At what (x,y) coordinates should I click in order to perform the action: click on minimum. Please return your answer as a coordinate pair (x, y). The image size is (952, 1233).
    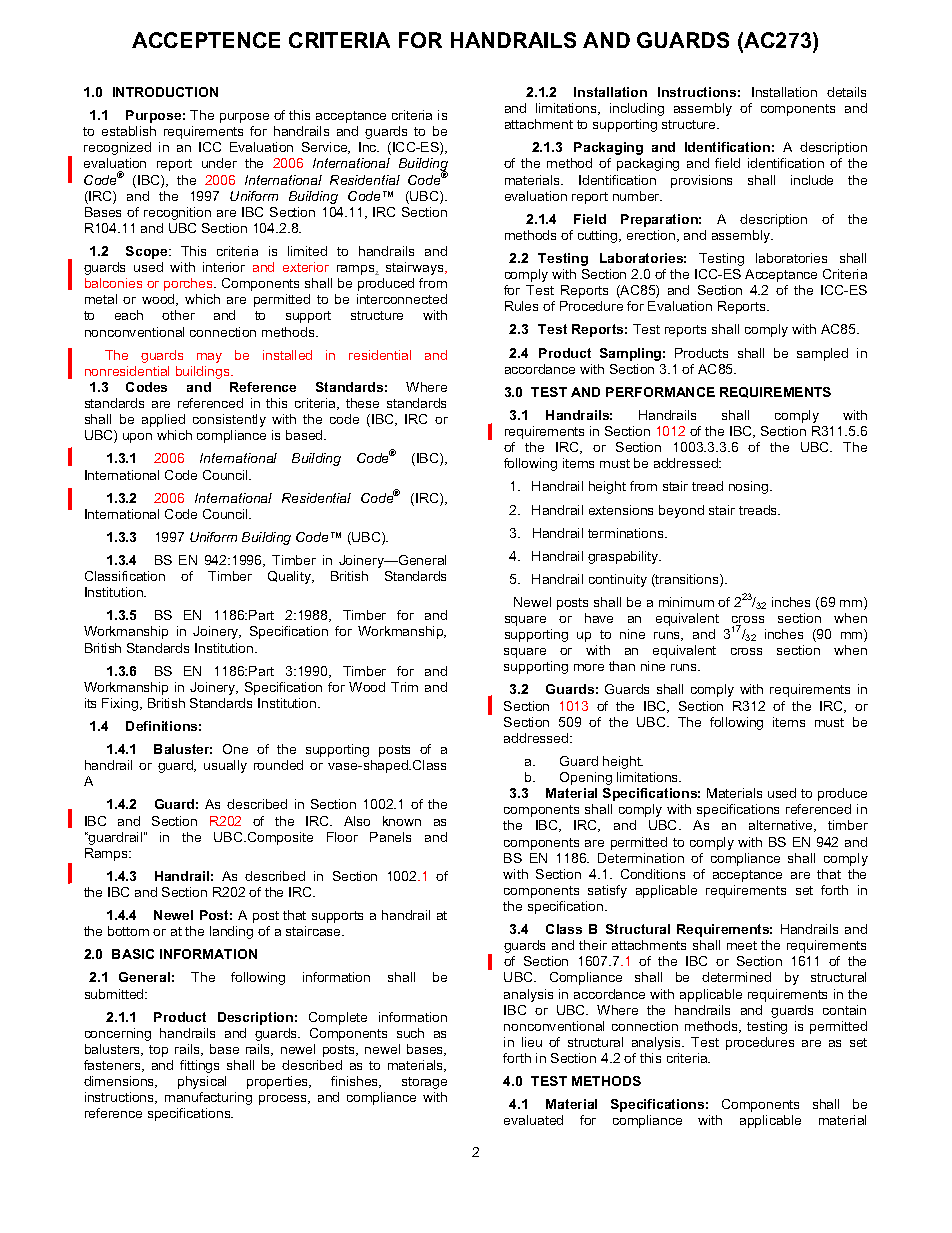
    Looking at the image, I should click on (686, 602).
